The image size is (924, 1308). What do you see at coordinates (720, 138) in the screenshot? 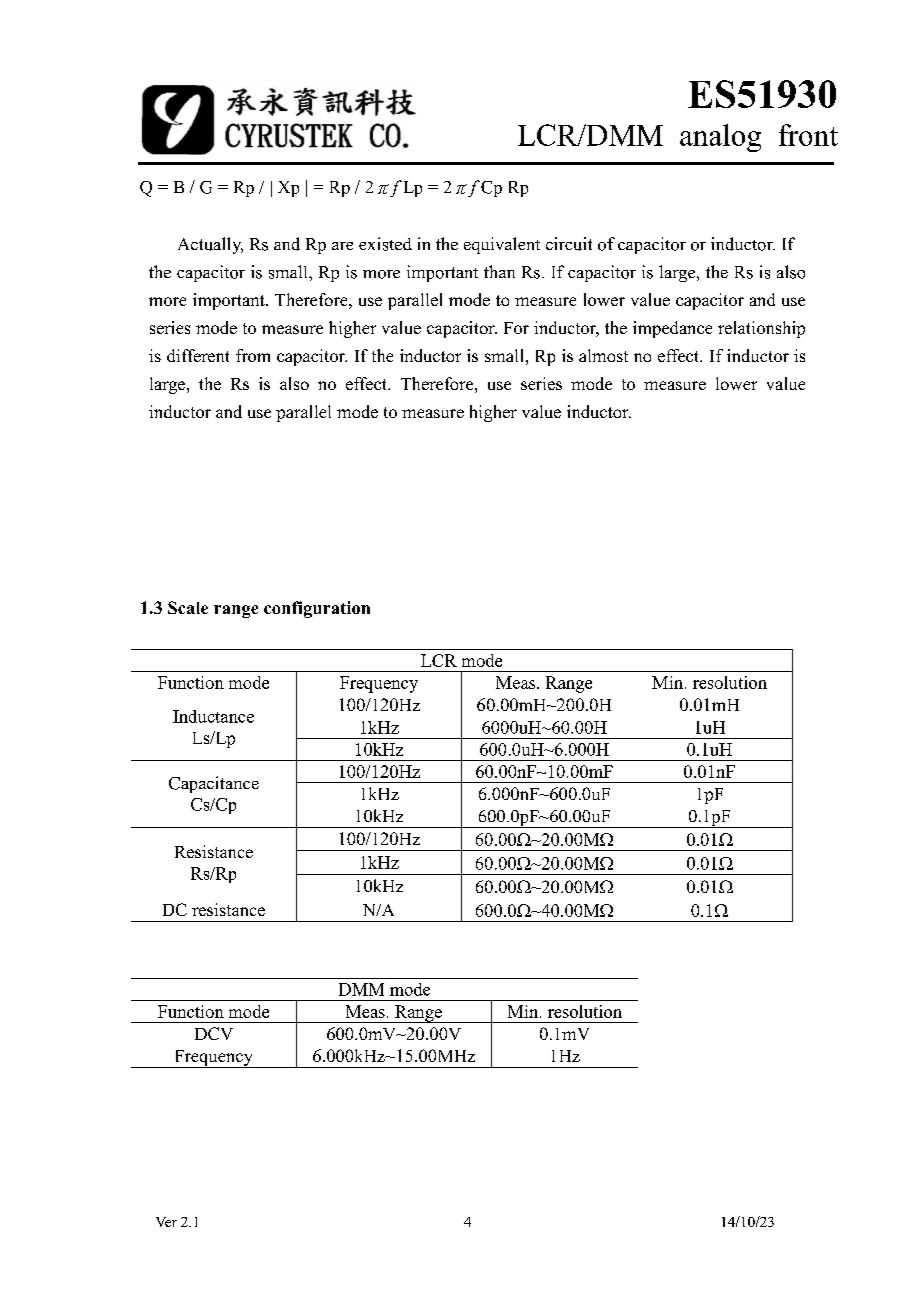
I see `analog` at bounding box center [720, 138].
